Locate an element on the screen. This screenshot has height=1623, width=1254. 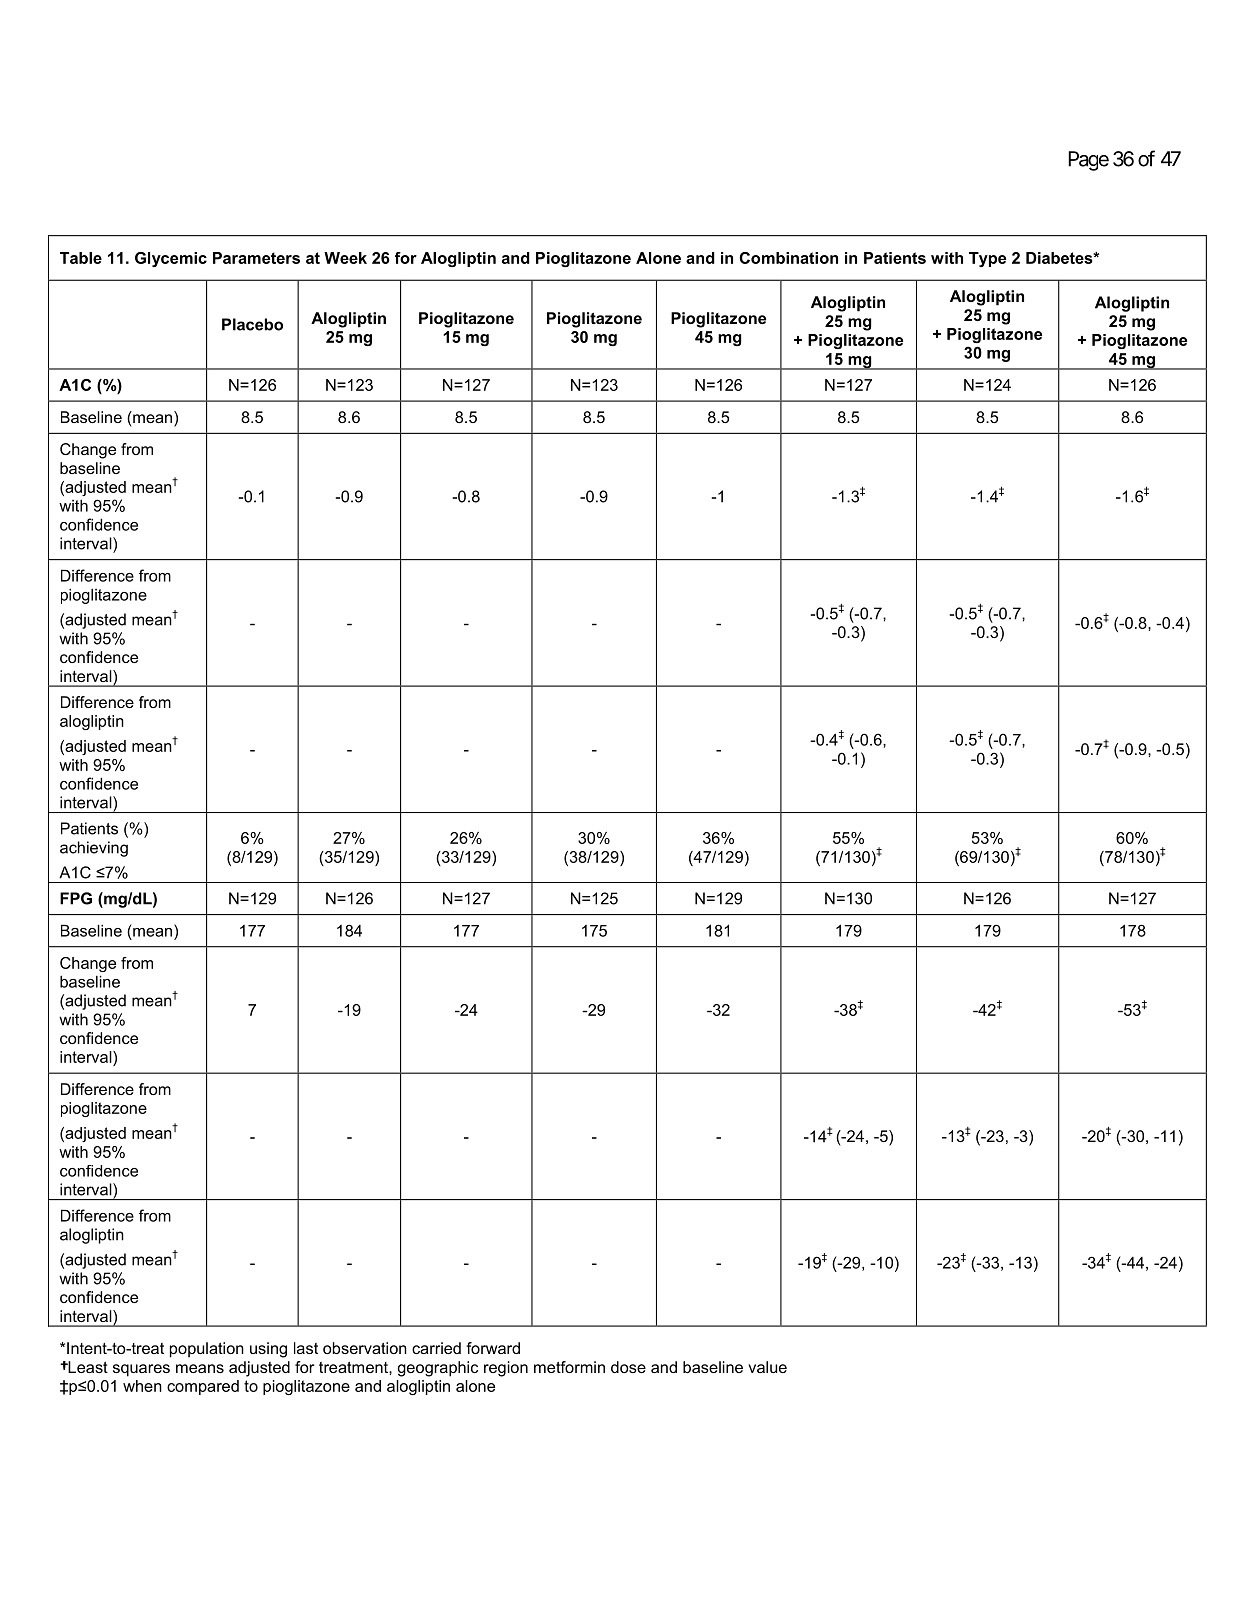
Week is located at coordinates (345, 258).
